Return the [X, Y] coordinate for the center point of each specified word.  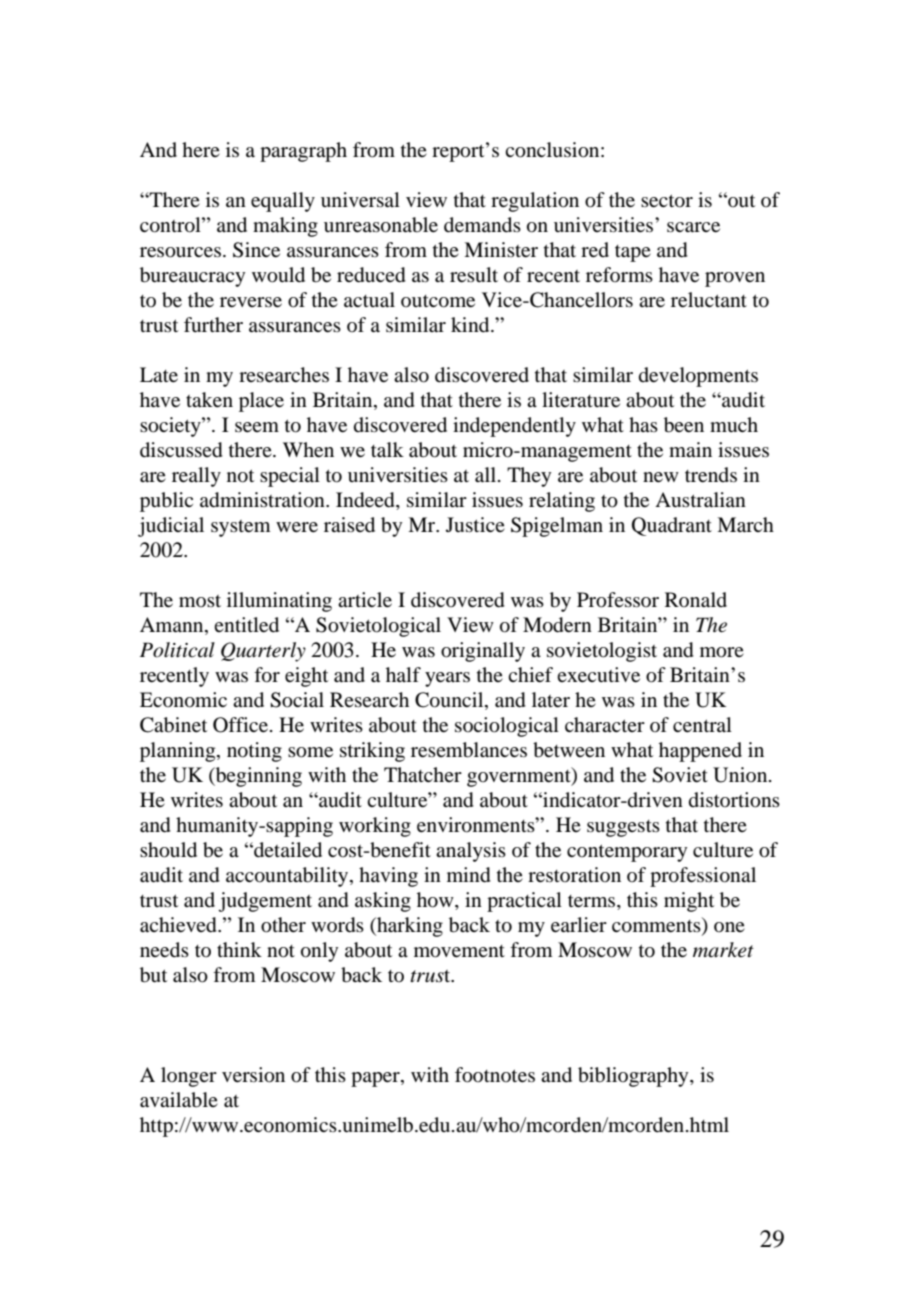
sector [667, 201]
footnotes [495, 1075]
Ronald [696, 599]
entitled [246, 625]
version [253, 1075]
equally [283, 202]
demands [482, 225]
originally [483, 652]
